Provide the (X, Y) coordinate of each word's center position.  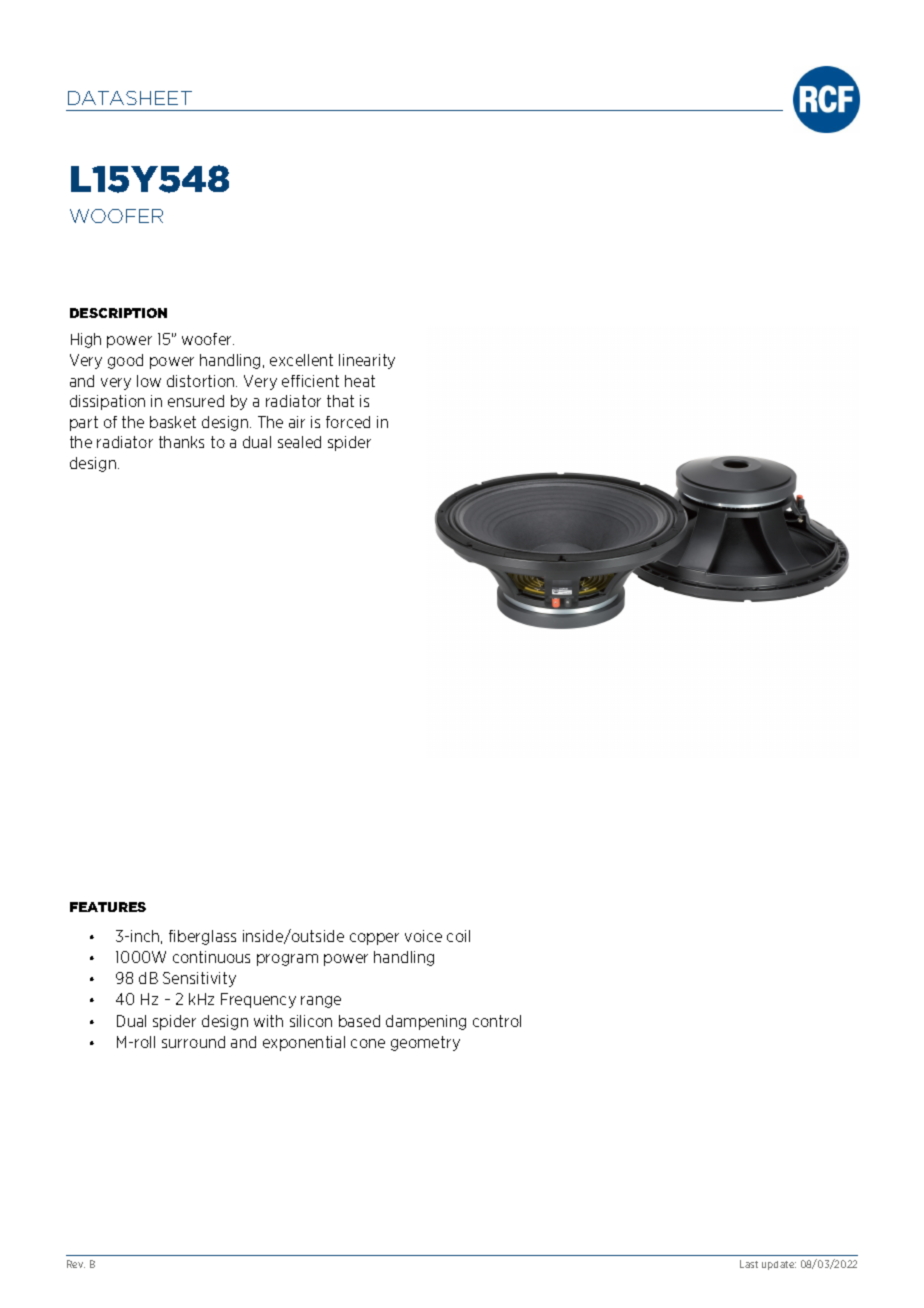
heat (360, 381)
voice (423, 936)
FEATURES (108, 907)
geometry (425, 1043)
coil (458, 936)
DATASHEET (130, 98)
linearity (367, 361)
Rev (76, 1264)
